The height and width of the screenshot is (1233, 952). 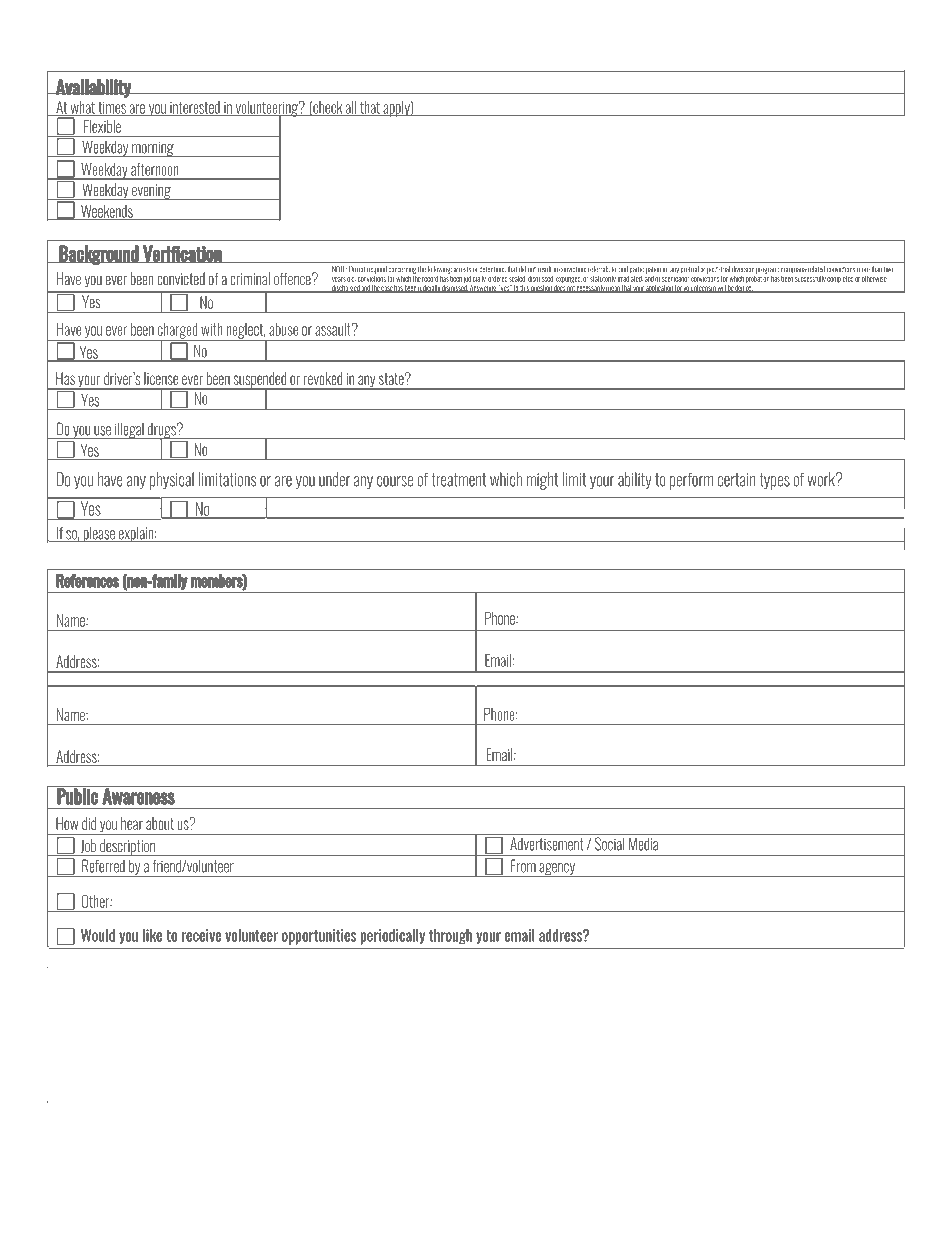 I want to click on References, so click(x=87, y=581).
